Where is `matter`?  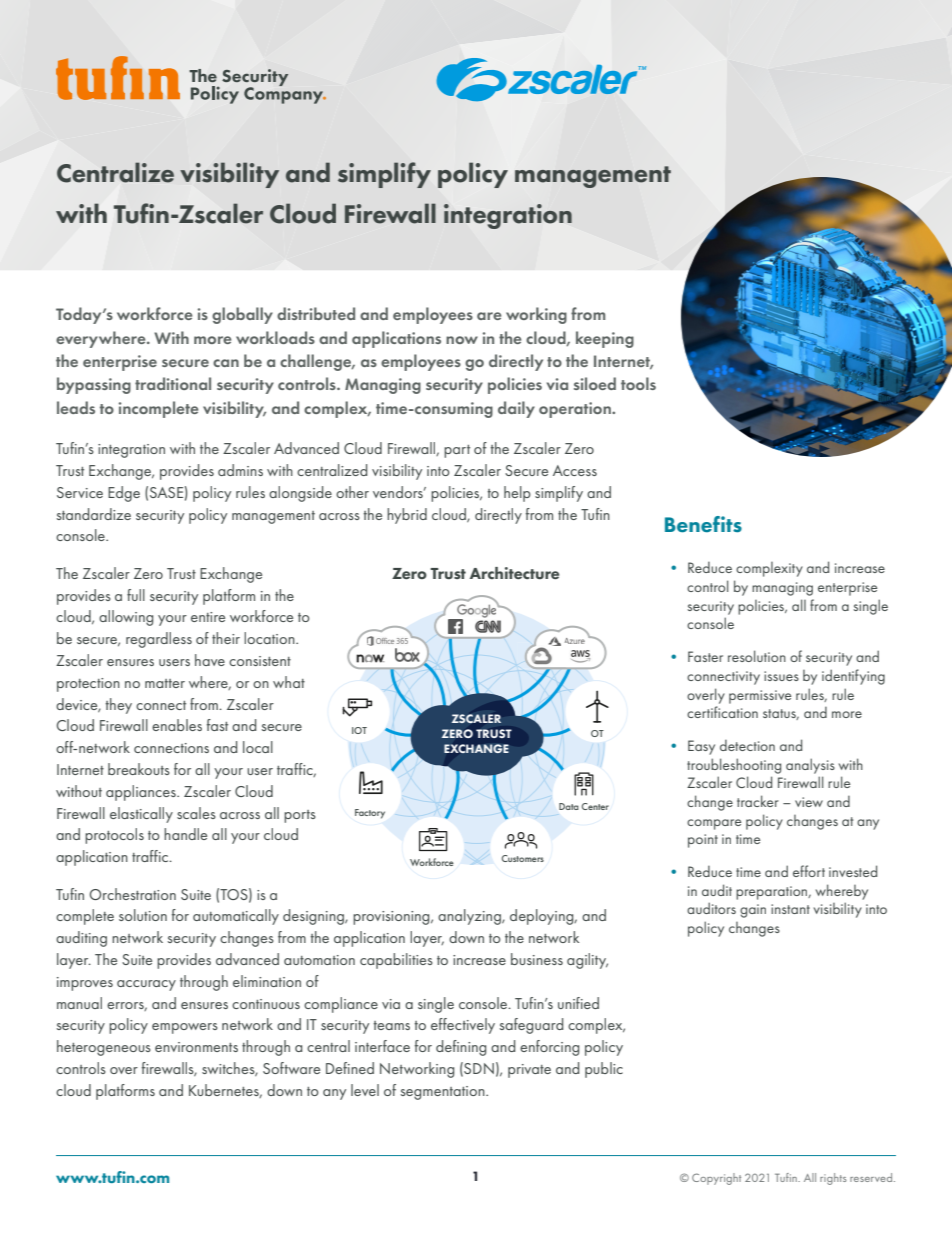 matter is located at coordinates (165, 683).
